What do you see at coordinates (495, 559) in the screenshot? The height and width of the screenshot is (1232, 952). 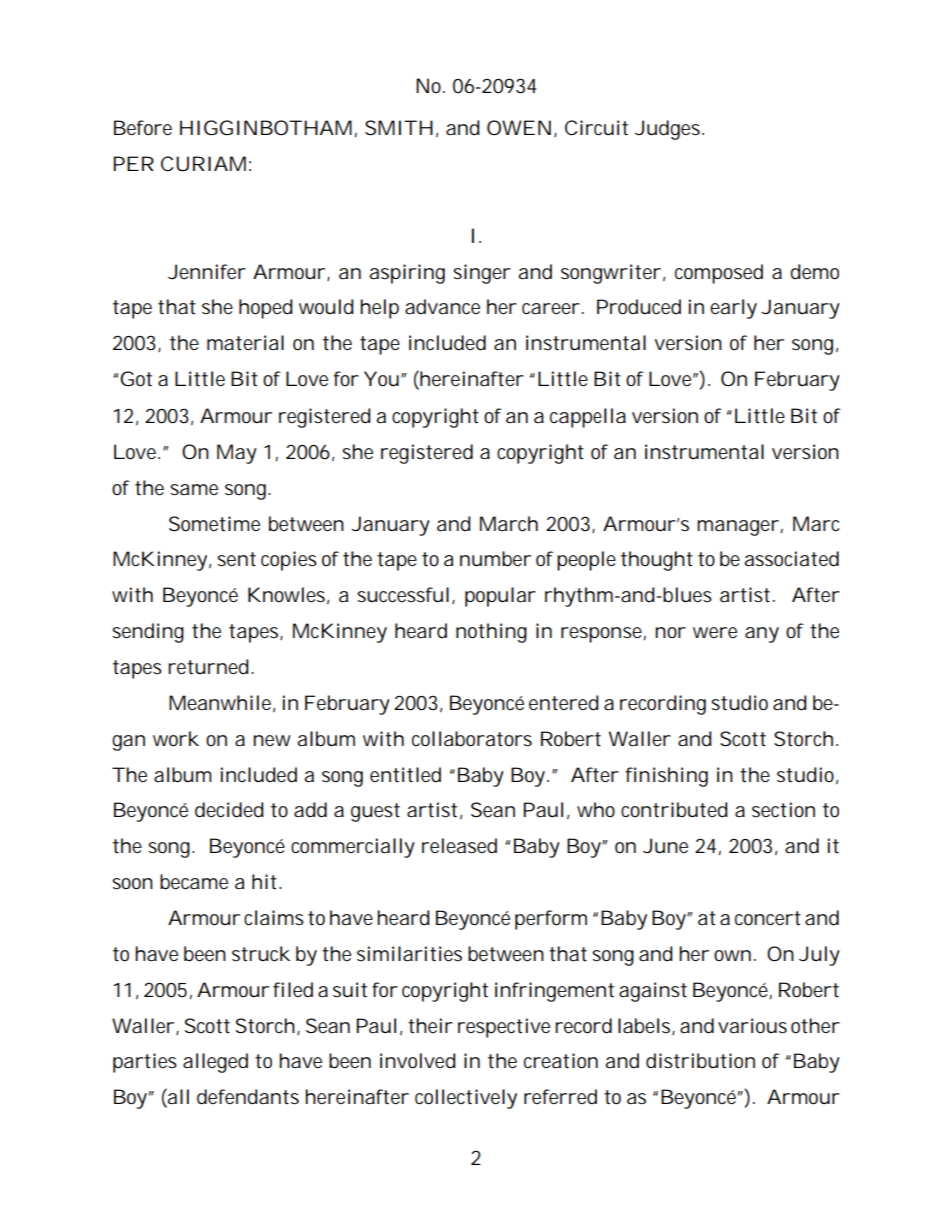 I see `number` at bounding box center [495, 559].
